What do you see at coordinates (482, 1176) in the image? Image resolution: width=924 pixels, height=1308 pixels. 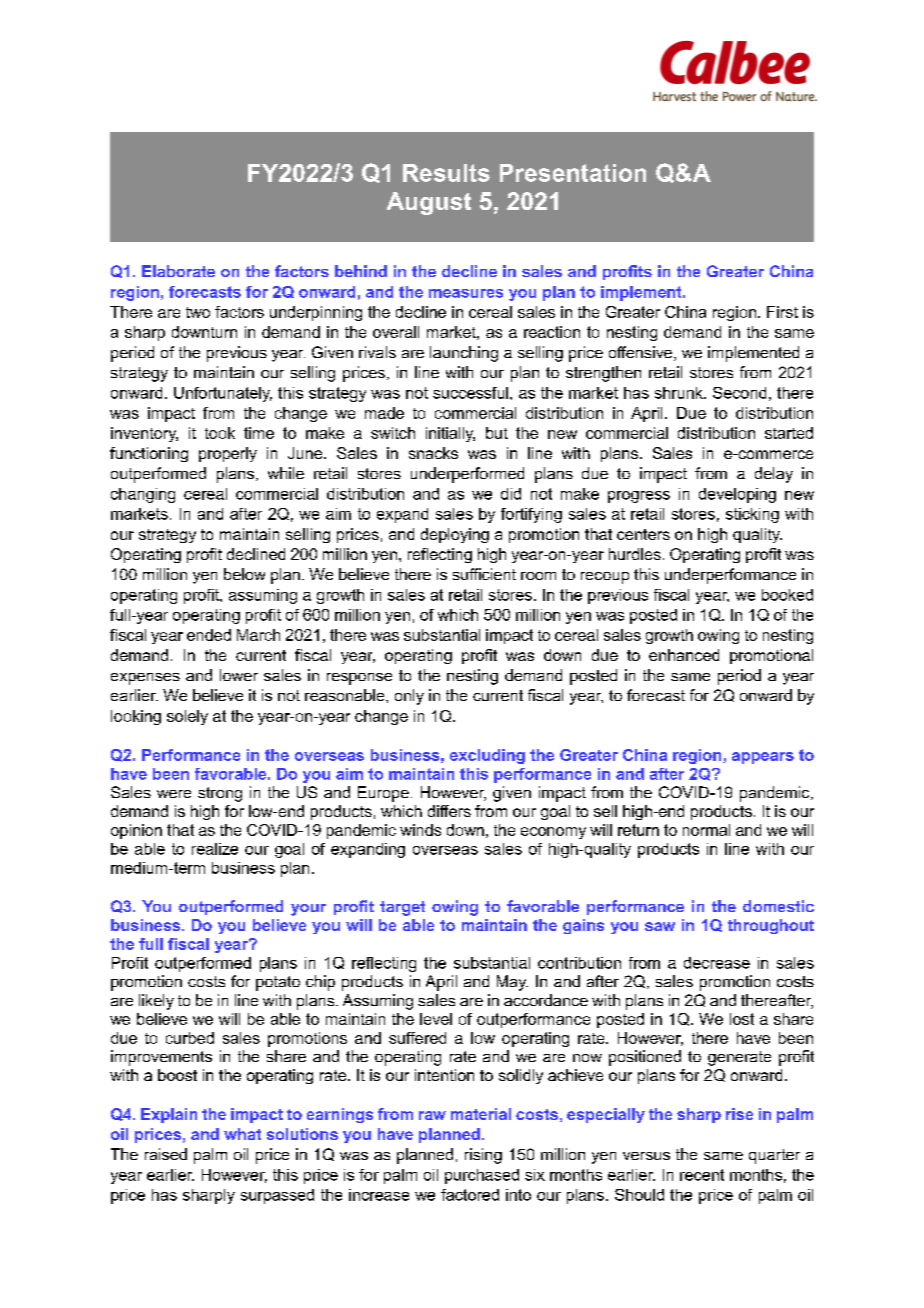 I see `purchased` at bounding box center [482, 1176].
